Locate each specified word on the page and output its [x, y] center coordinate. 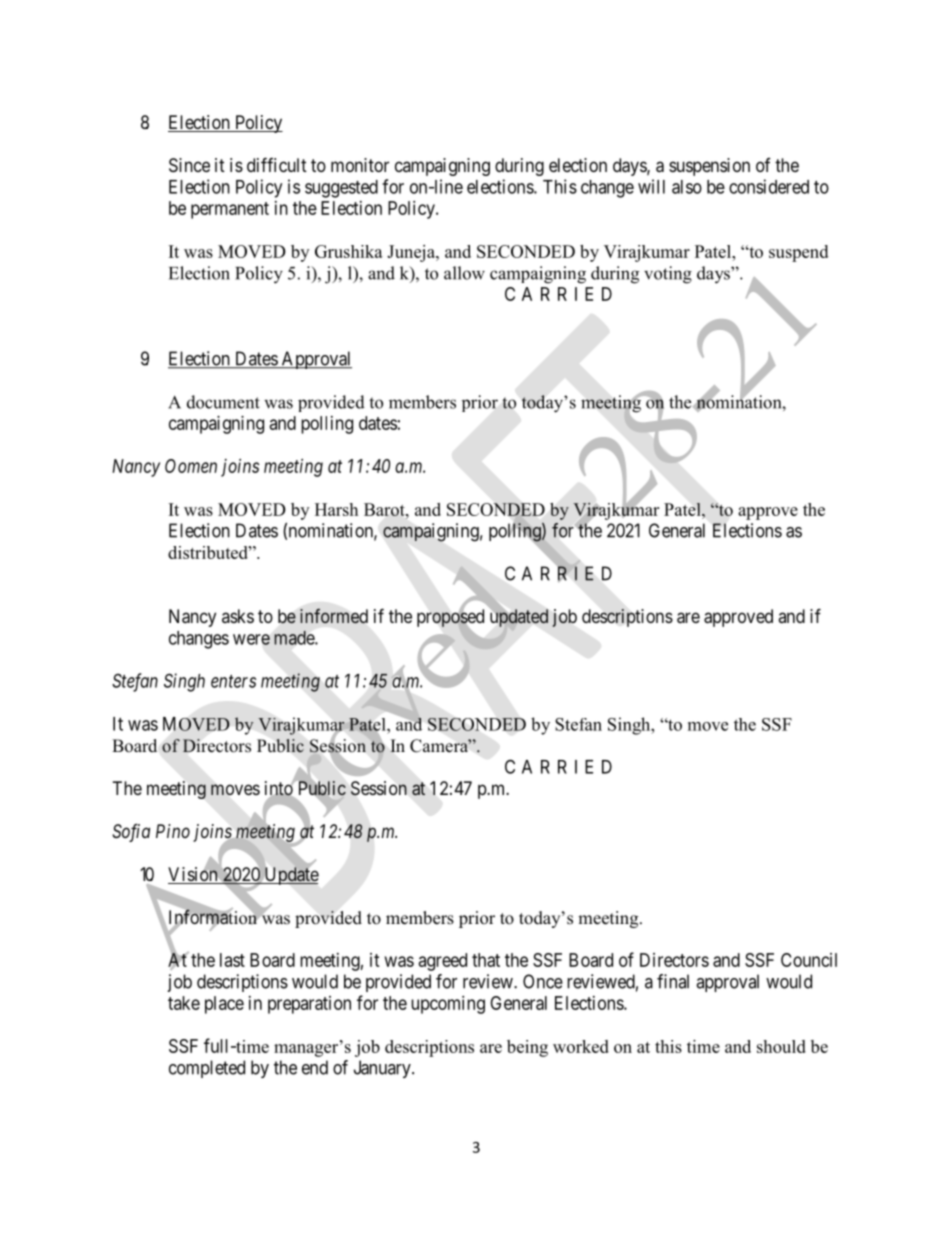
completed [207, 1069]
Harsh [336, 509]
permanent [230, 210]
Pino [173, 831]
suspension [709, 167]
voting [668, 275]
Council [809, 960]
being [527, 1048]
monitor [360, 165]
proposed [450, 619]
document [223, 402]
